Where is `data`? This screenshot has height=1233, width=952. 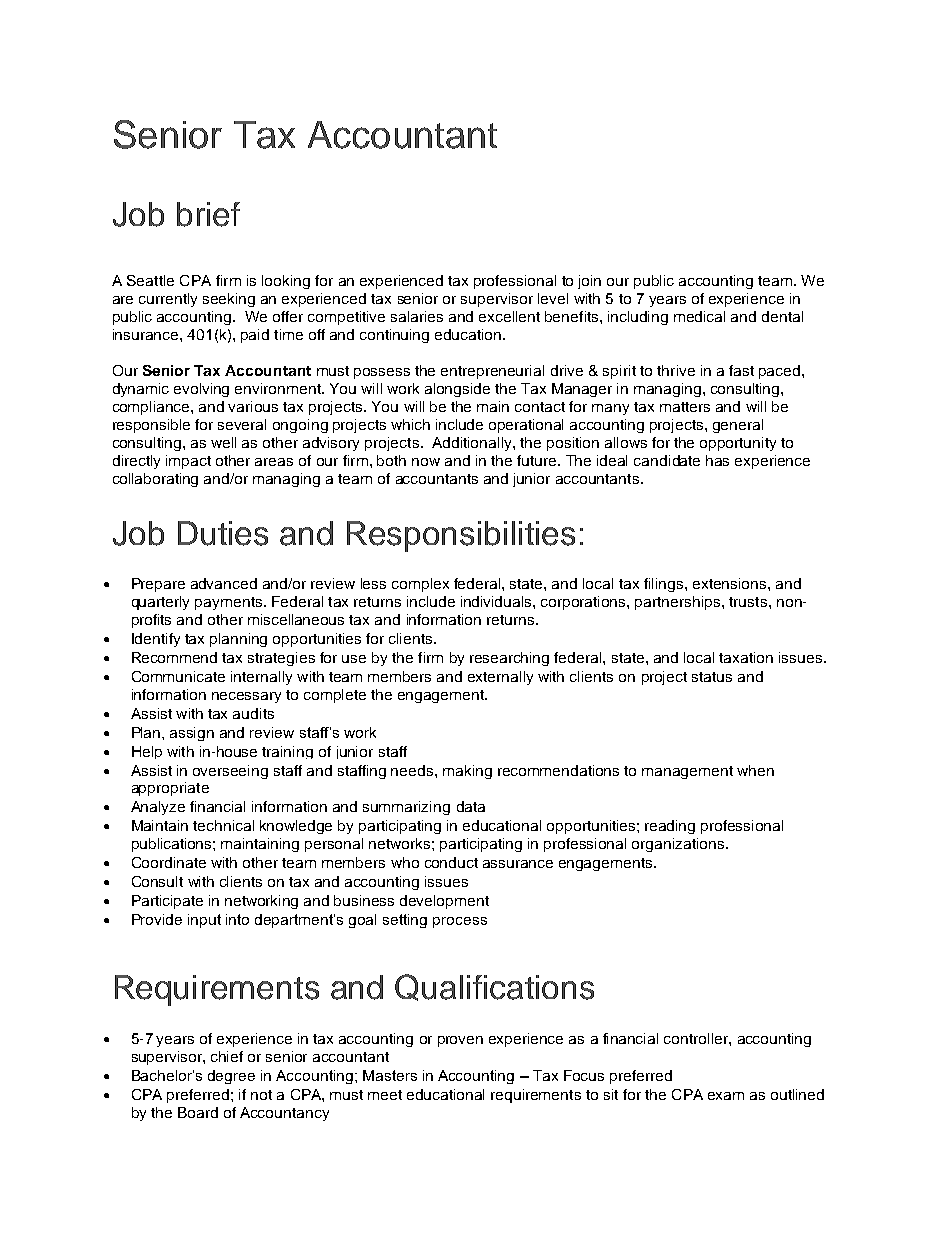
data is located at coordinates (471, 806).
